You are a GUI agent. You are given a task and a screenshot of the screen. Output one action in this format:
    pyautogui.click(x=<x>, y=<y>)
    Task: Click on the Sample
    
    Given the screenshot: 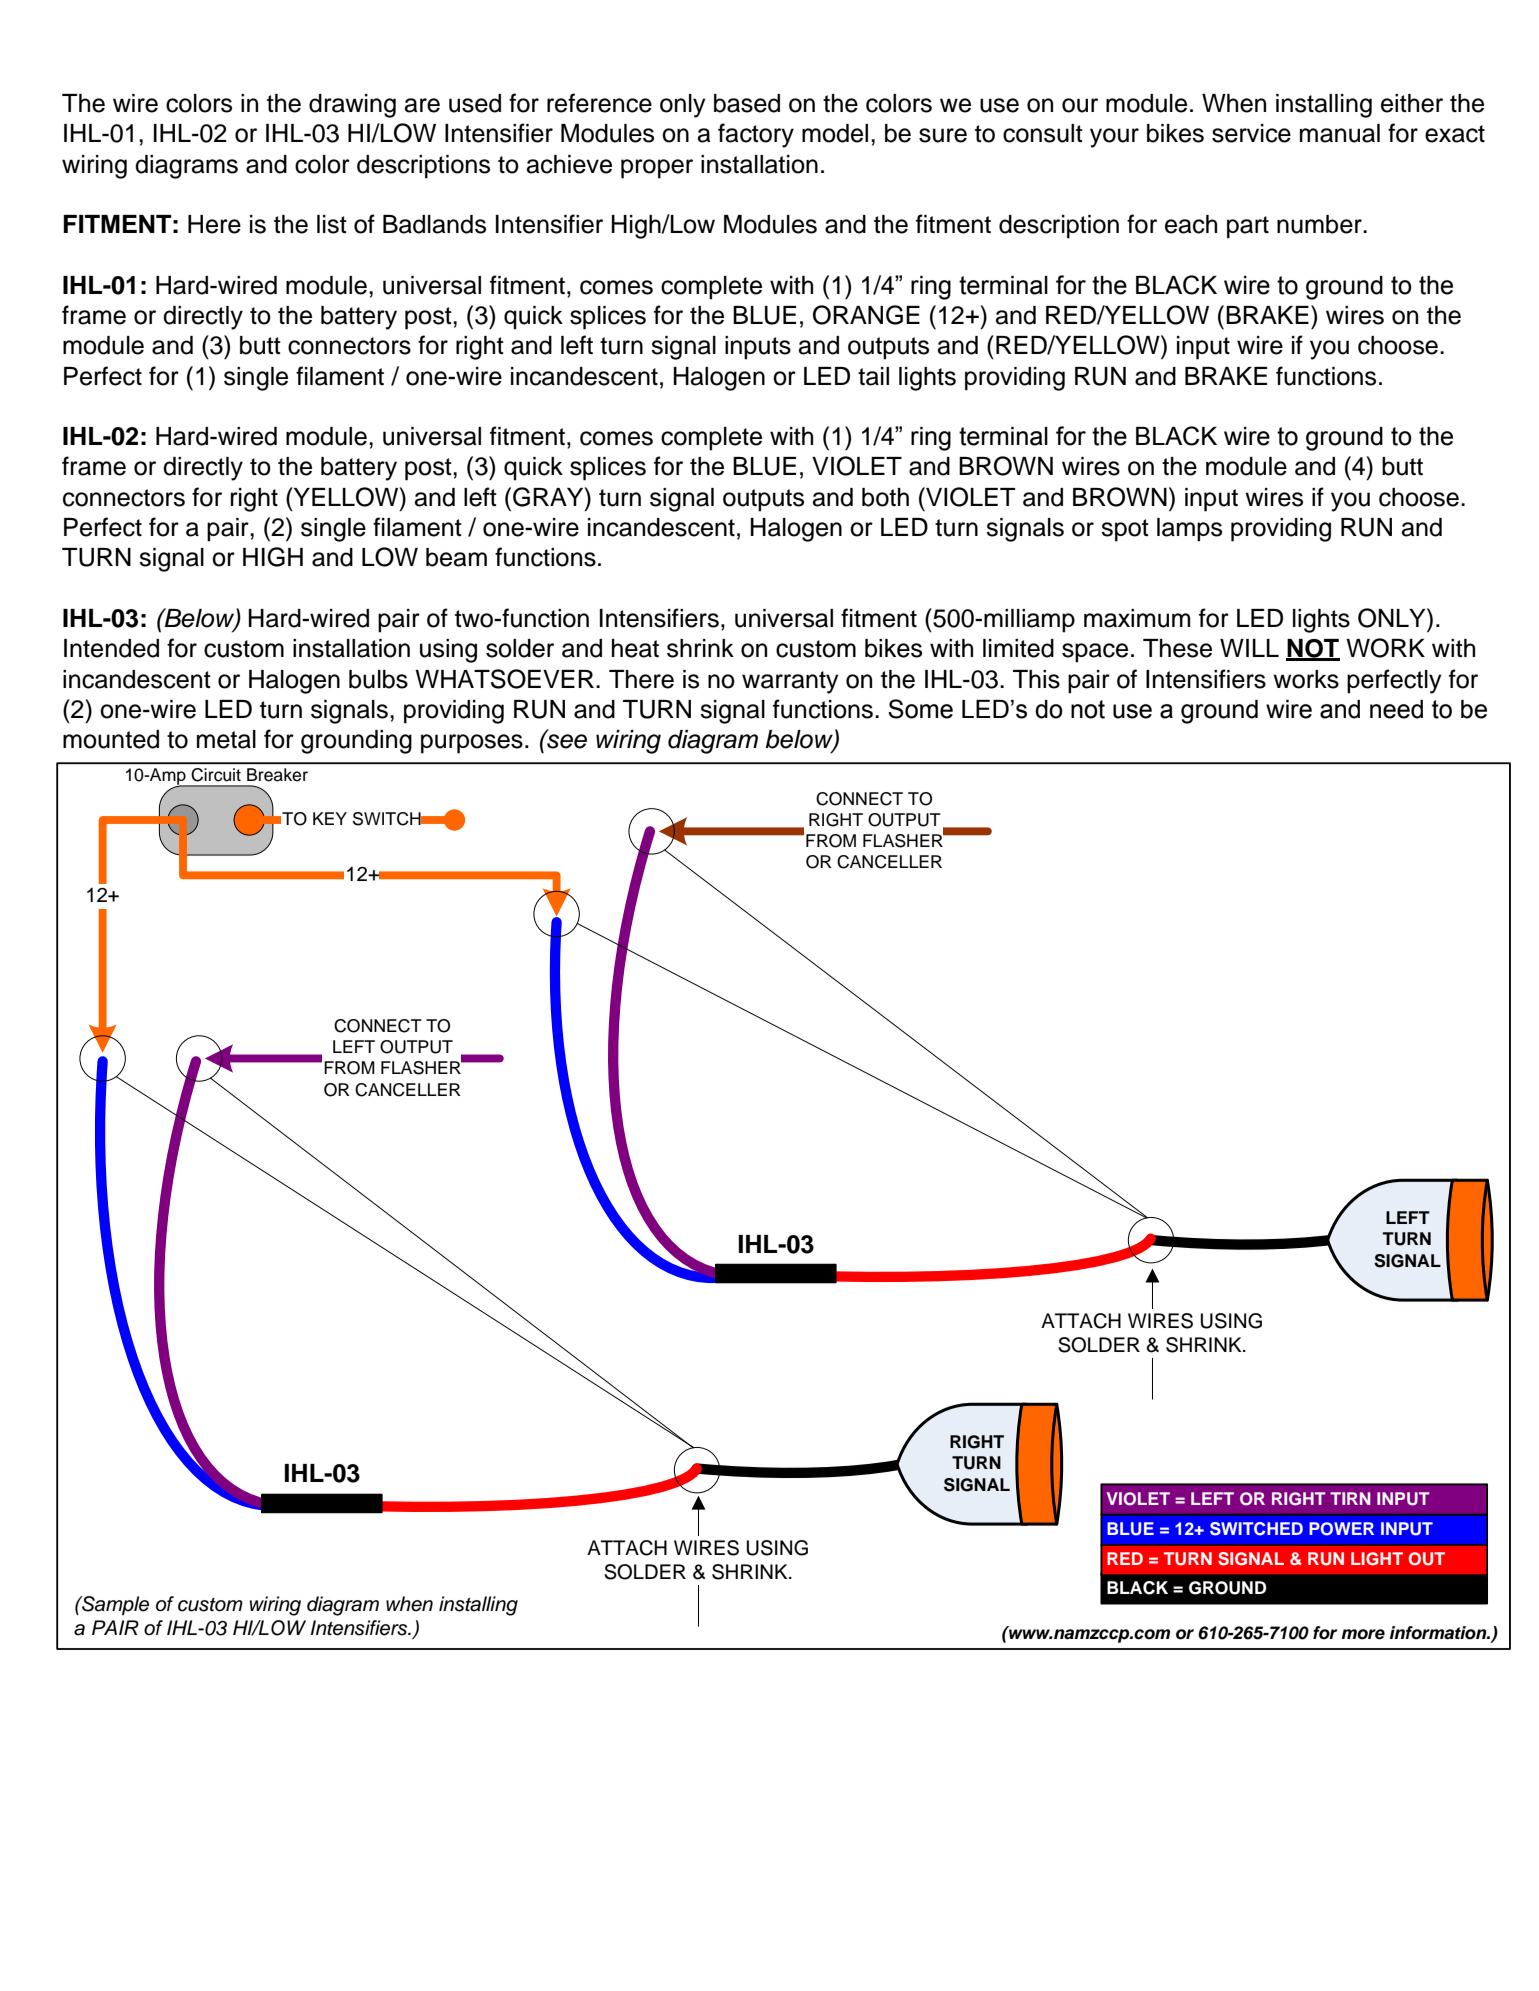 What is the action you would take?
    pyautogui.click(x=114, y=1605)
